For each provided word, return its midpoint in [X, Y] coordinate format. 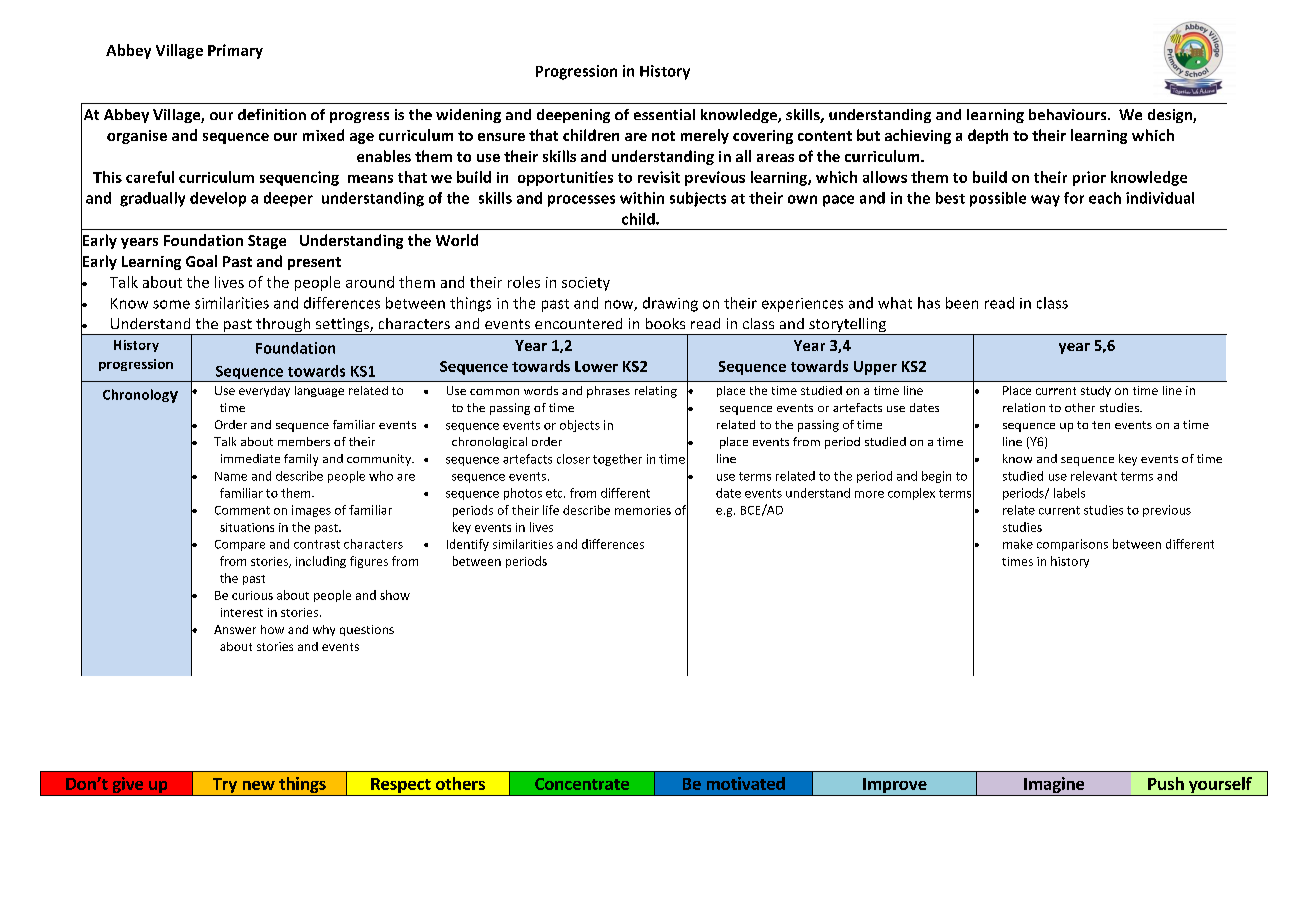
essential [664, 114]
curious [252, 595]
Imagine [1054, 786]
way [1045, 201]
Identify [468, 545]
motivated [746, 783]
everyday [264, 391]
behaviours [1069, 114]
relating [656, 392]
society [586, 284]
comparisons [1072, 545]
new [259, 785]
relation [1024, 407]
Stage [267, 242]
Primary [235, 51]
